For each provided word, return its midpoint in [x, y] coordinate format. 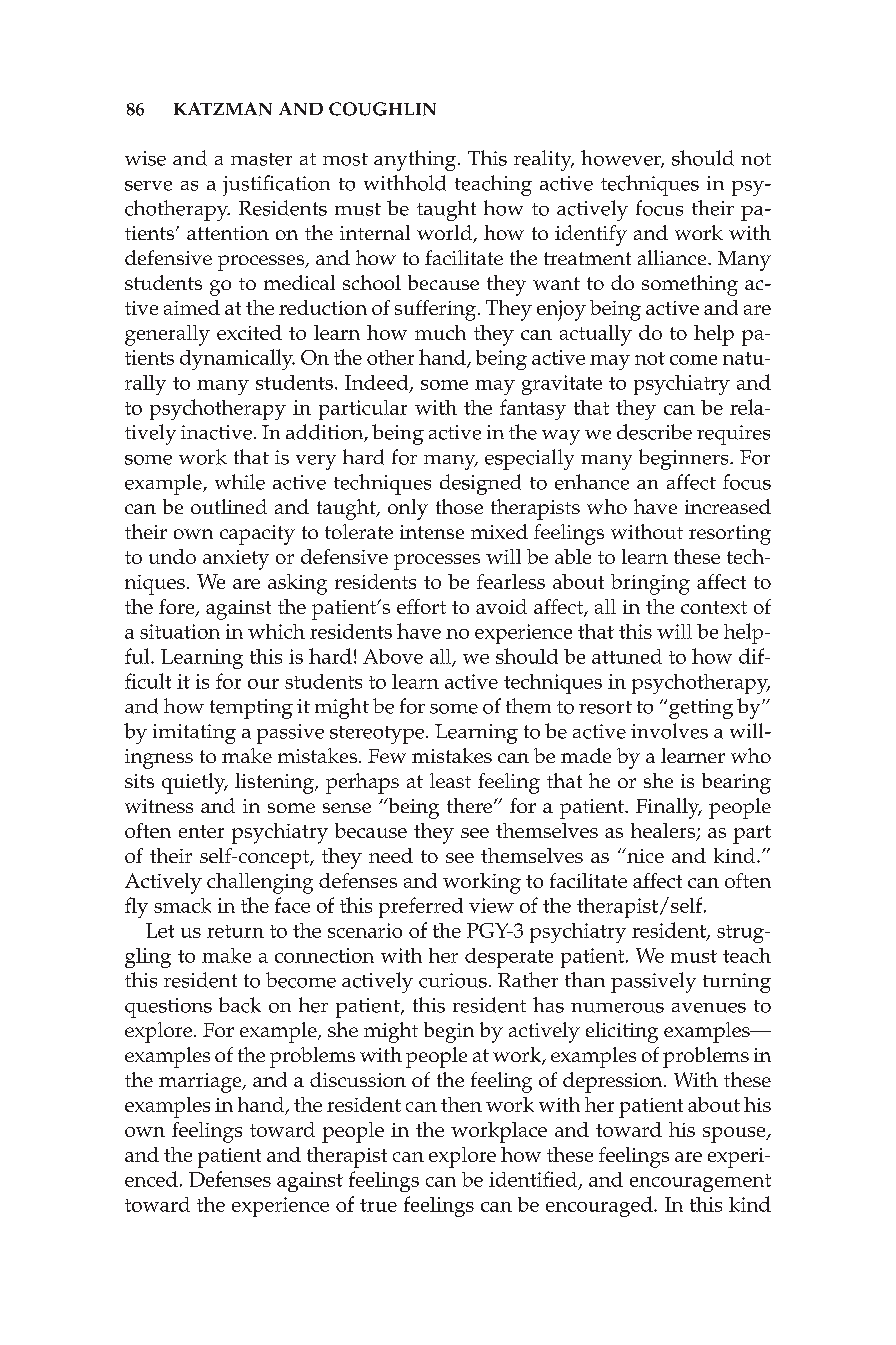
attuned [627, 656]
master [261, 159]
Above [393, 656]
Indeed [378, 383]
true [378, 1205]
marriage [201, 1083]
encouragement [700, 1183]
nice [644, 855]
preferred [421, 907]
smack [182, 905]
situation [180, 631]
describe [654, 432]
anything [416, 160]
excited [249, 332]
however [622, 159]
